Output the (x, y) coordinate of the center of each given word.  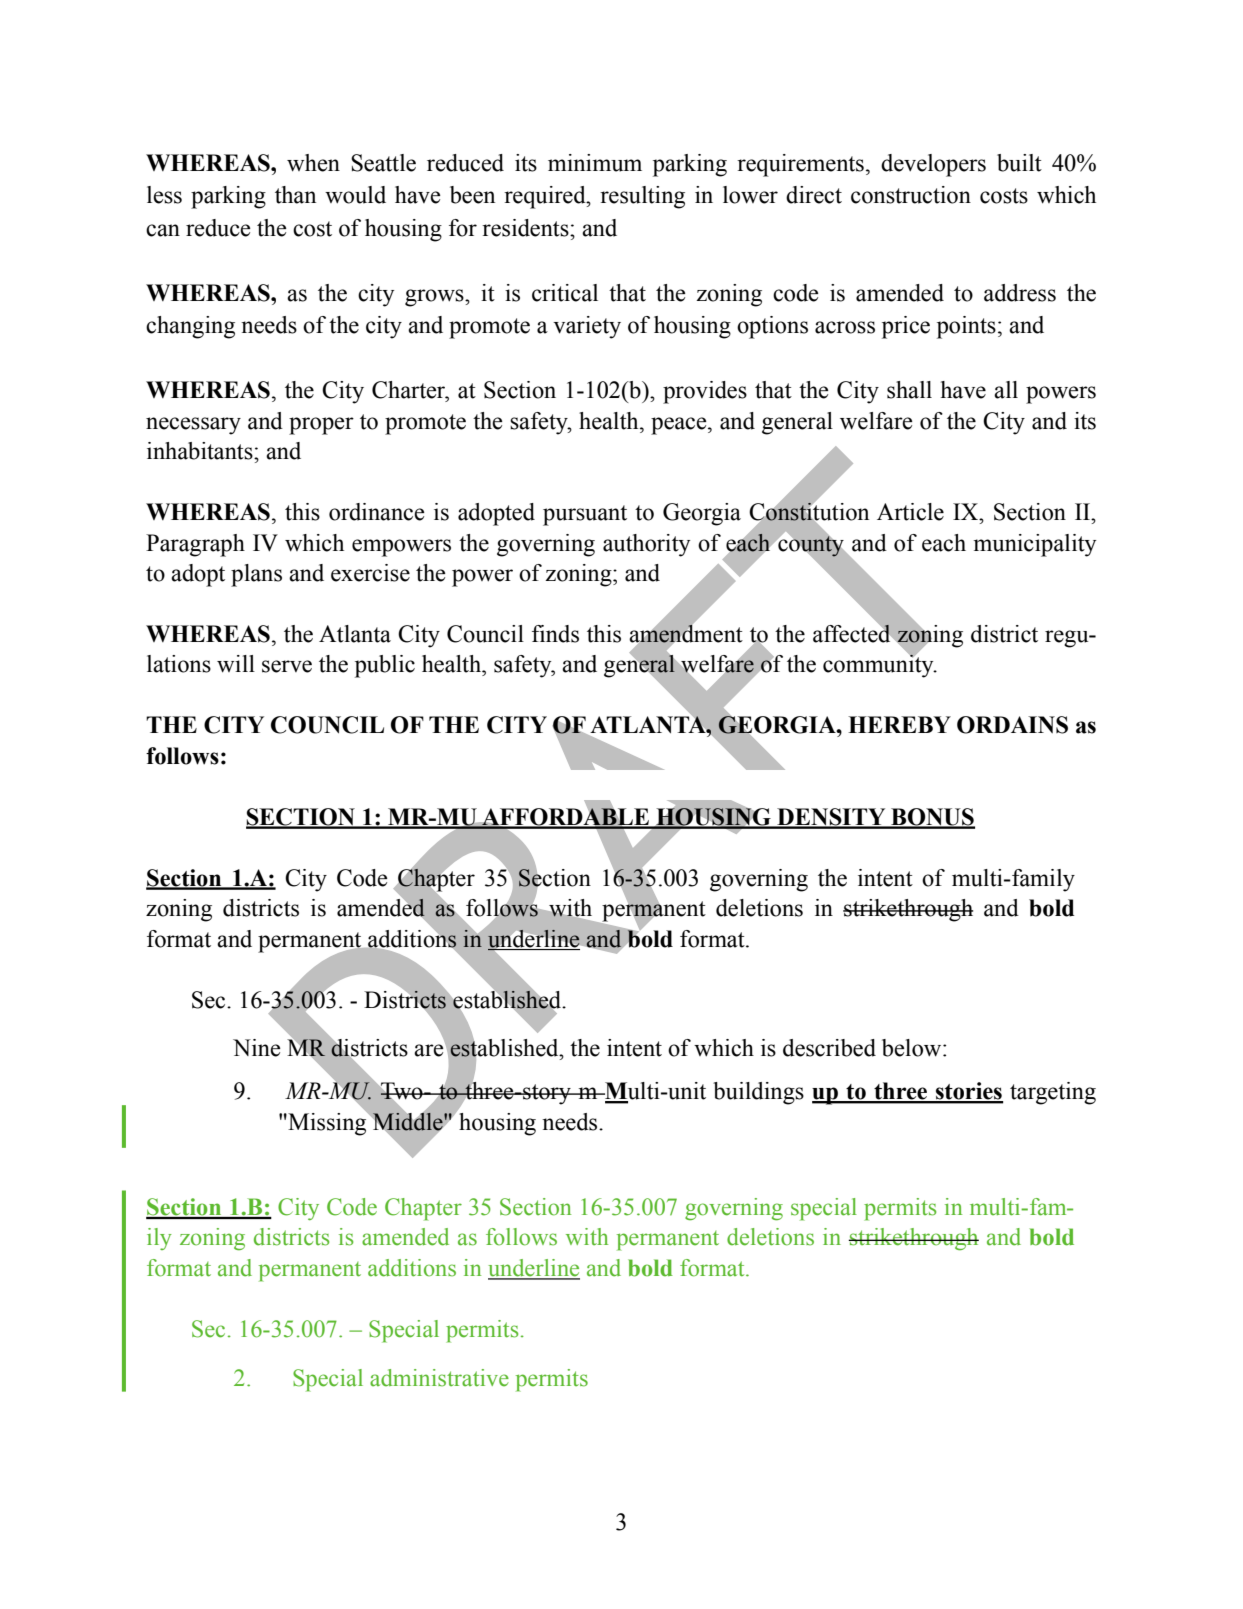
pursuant (585, 515)
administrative (439, 1378)
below (913, 1048)
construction (911, 195)
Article (910, 512)
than (295, 195)
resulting (642, 197)
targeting (1053, 1093)
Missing (327, 1123)
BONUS (932, 818)
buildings (758, 1093)
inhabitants (201, 451)
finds (555, 634)
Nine (257, 1048)
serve (287, 666)
